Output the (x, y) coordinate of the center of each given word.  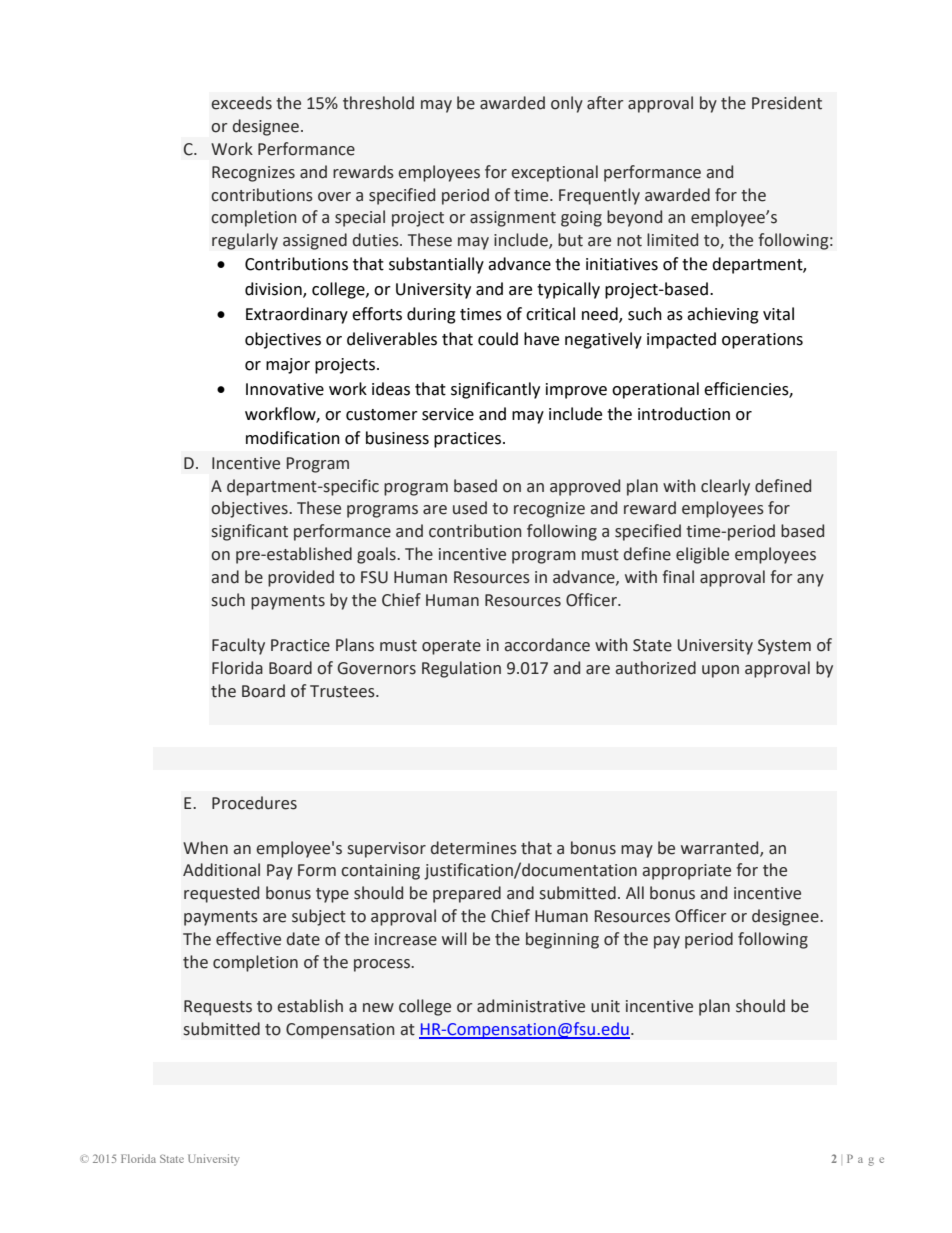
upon (720, 671)
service (448, 414)
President (787, 103)
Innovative (285, 389)
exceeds (241, 103)
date (303, 939)
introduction (684, 414)
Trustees (343, 691)
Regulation (461, 669)
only (567, 104)
